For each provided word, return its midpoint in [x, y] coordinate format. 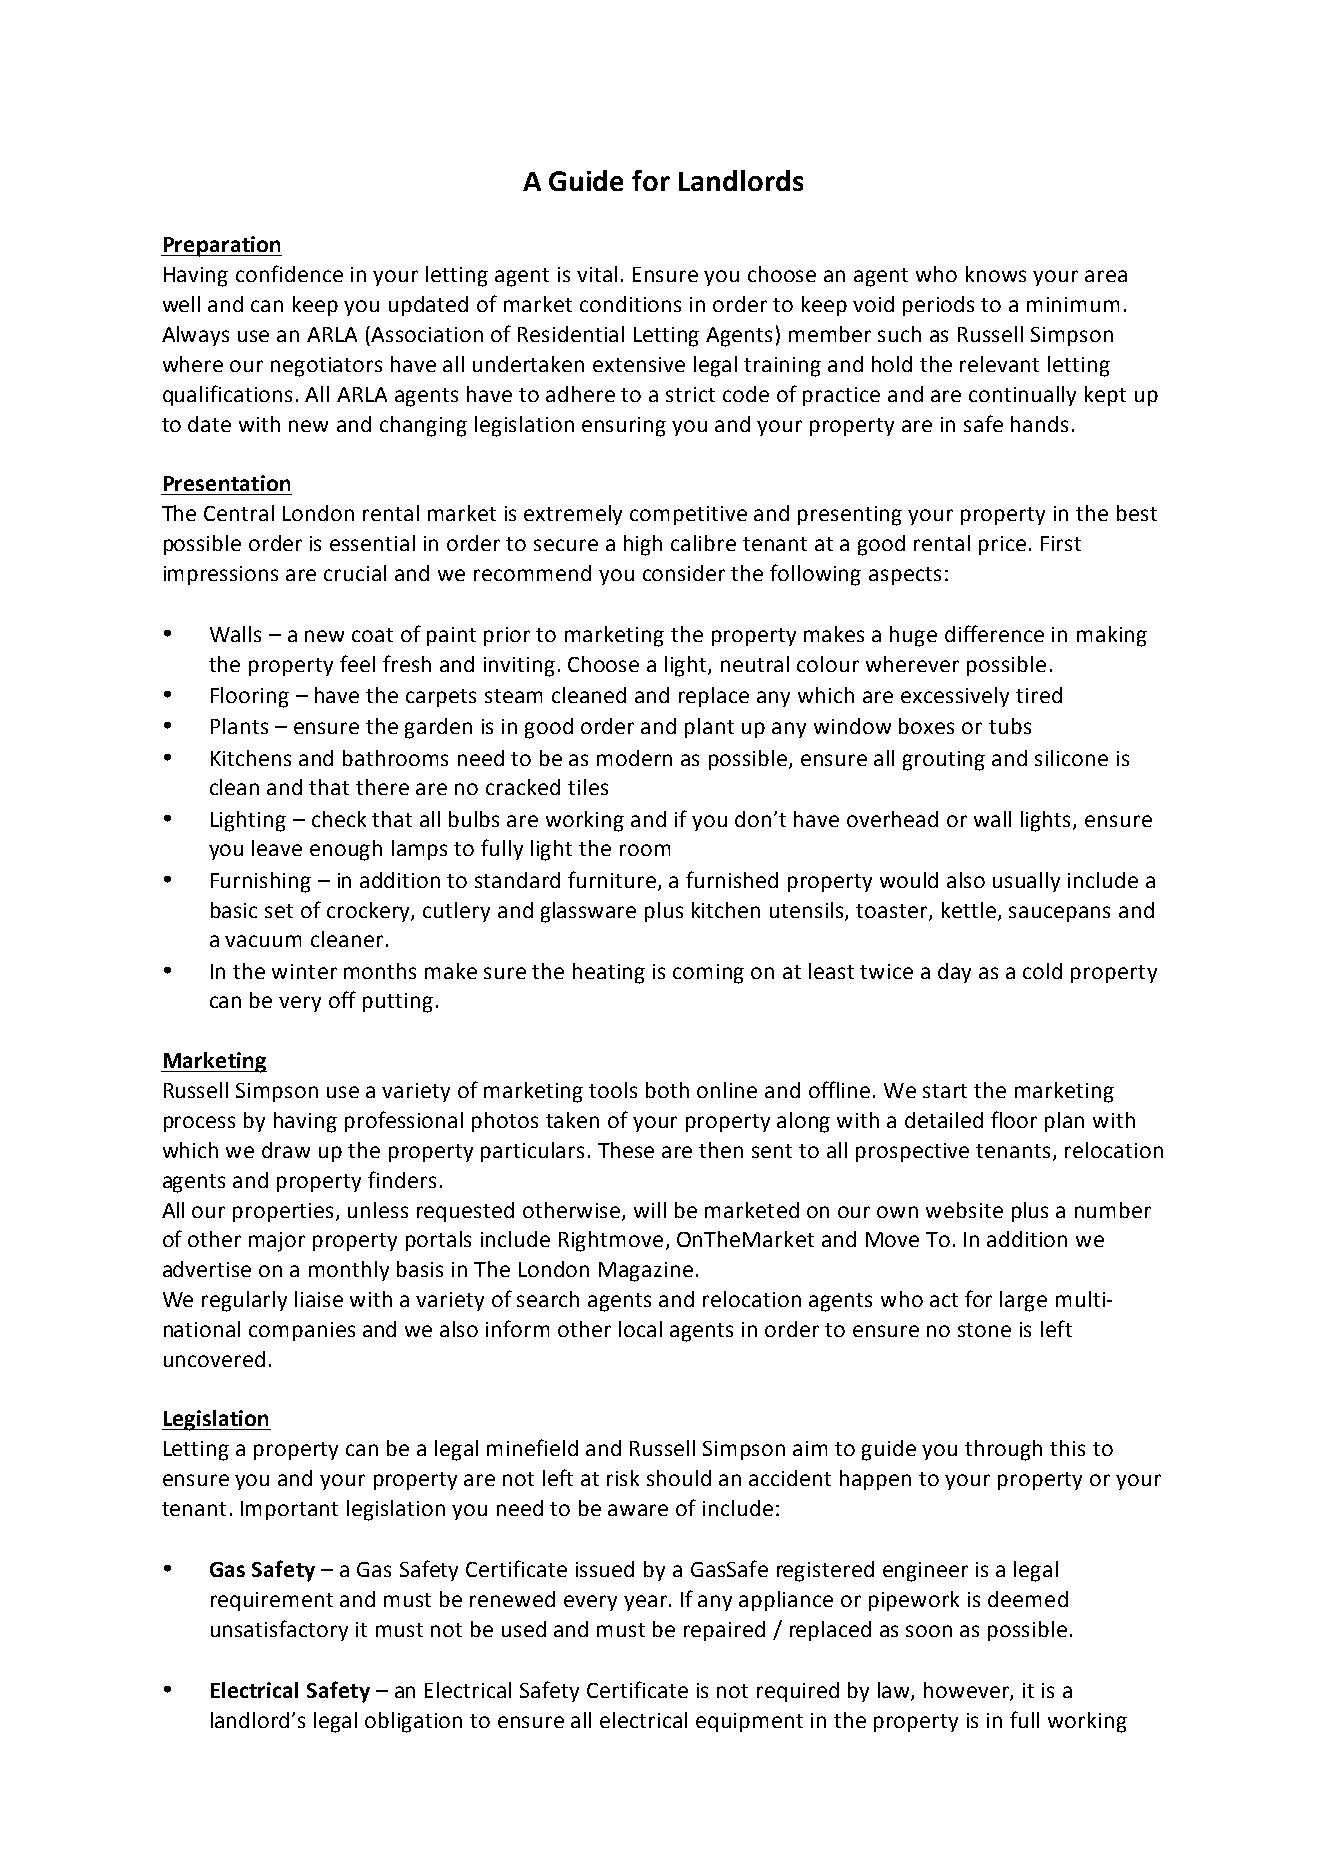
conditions [630, 304]
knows [996, 274]
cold [1042, 971]
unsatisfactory [279, 1630]
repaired [724, 1631]
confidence [289, 273]
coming [708, 974]
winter [304, 971]
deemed [1028, 1599]
